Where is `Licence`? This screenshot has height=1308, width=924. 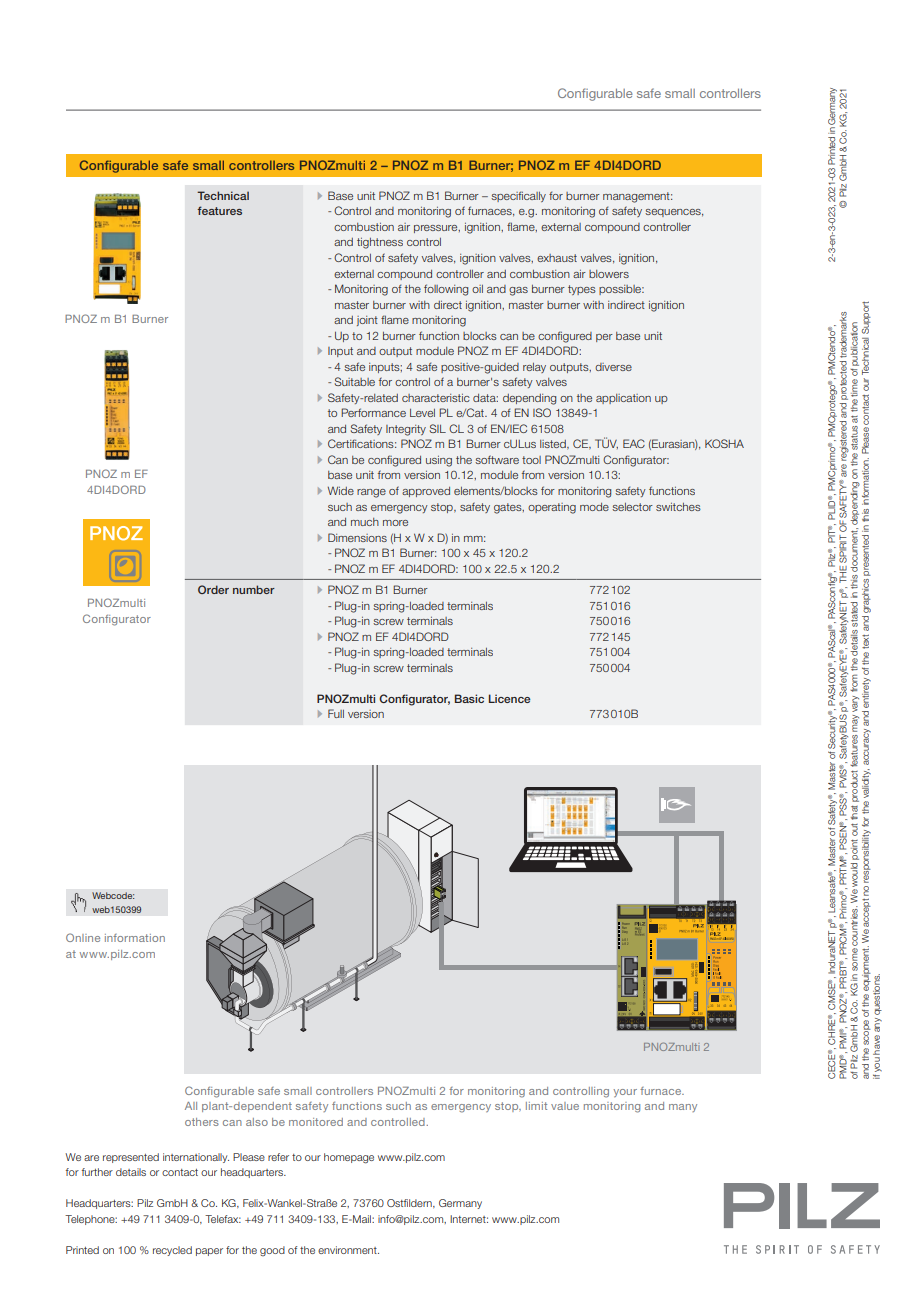 Licence is located at coordinates (510, 698).
